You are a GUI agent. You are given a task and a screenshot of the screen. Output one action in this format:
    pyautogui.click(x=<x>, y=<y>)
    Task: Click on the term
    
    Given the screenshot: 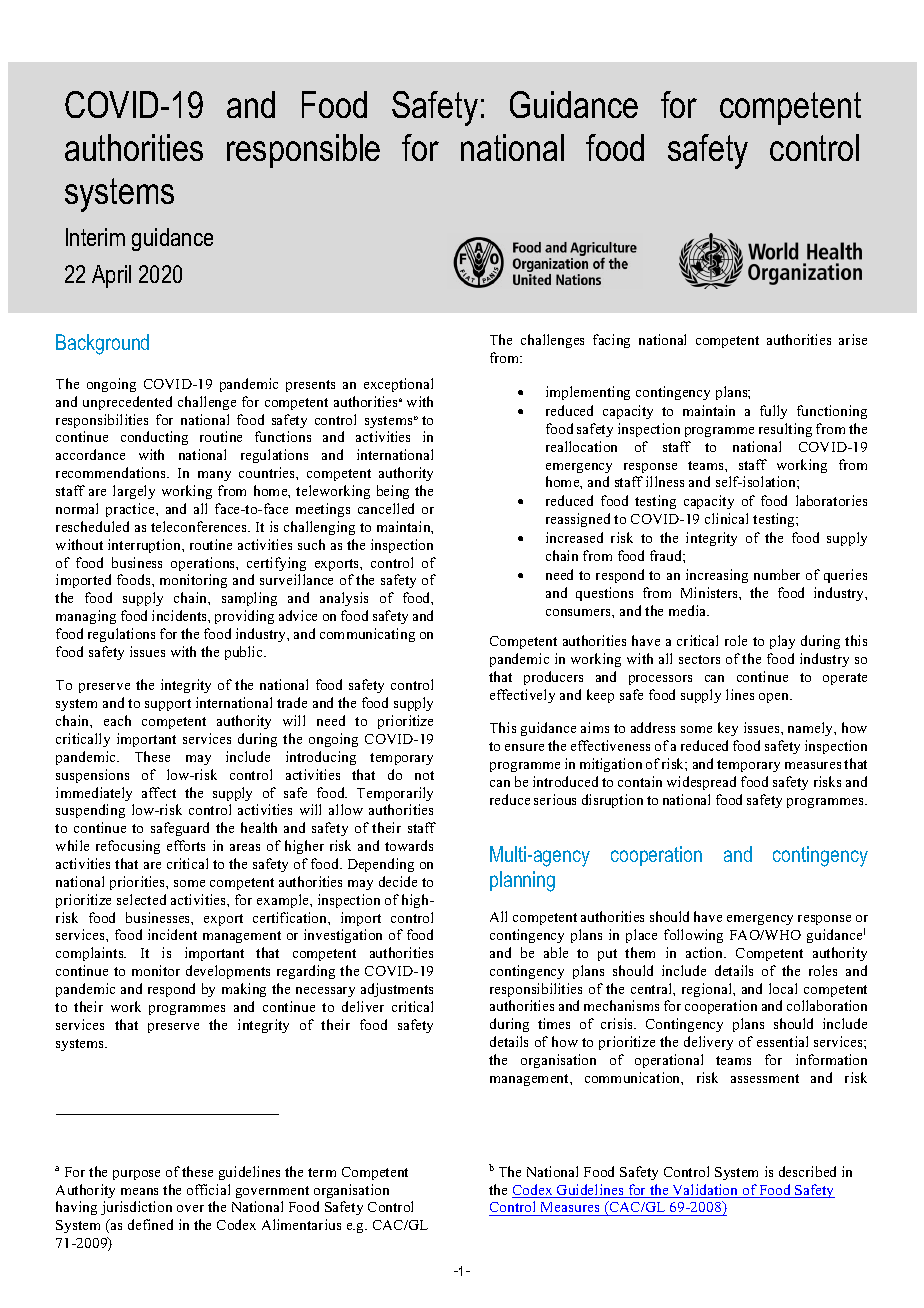 What is the action you would take?
    pyautogui.click(x=322, y=1172)
